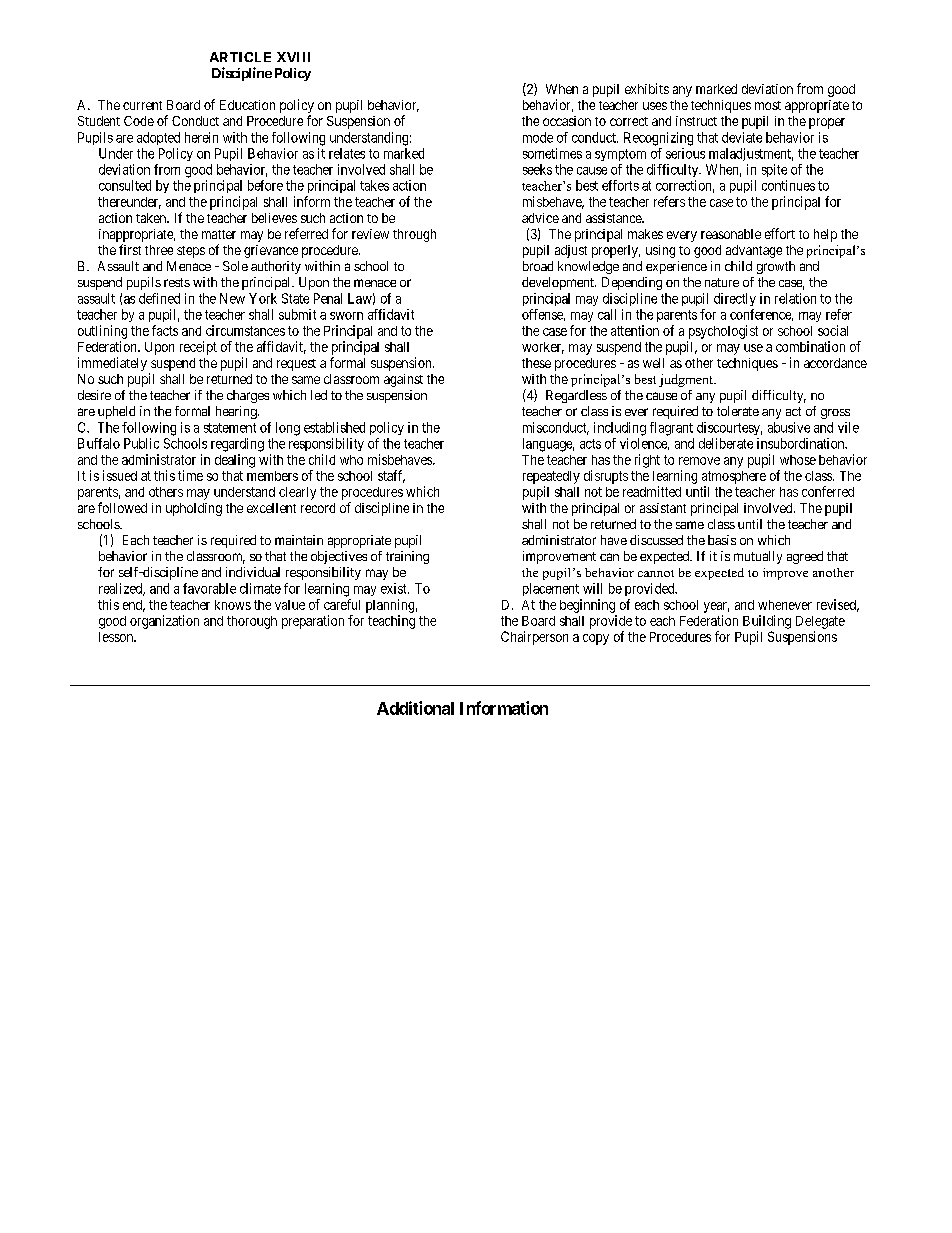 The image size is (952, 1233). Describe the element at coordinates (240, 57) in the page. I see `ARTICLE` at that location.
